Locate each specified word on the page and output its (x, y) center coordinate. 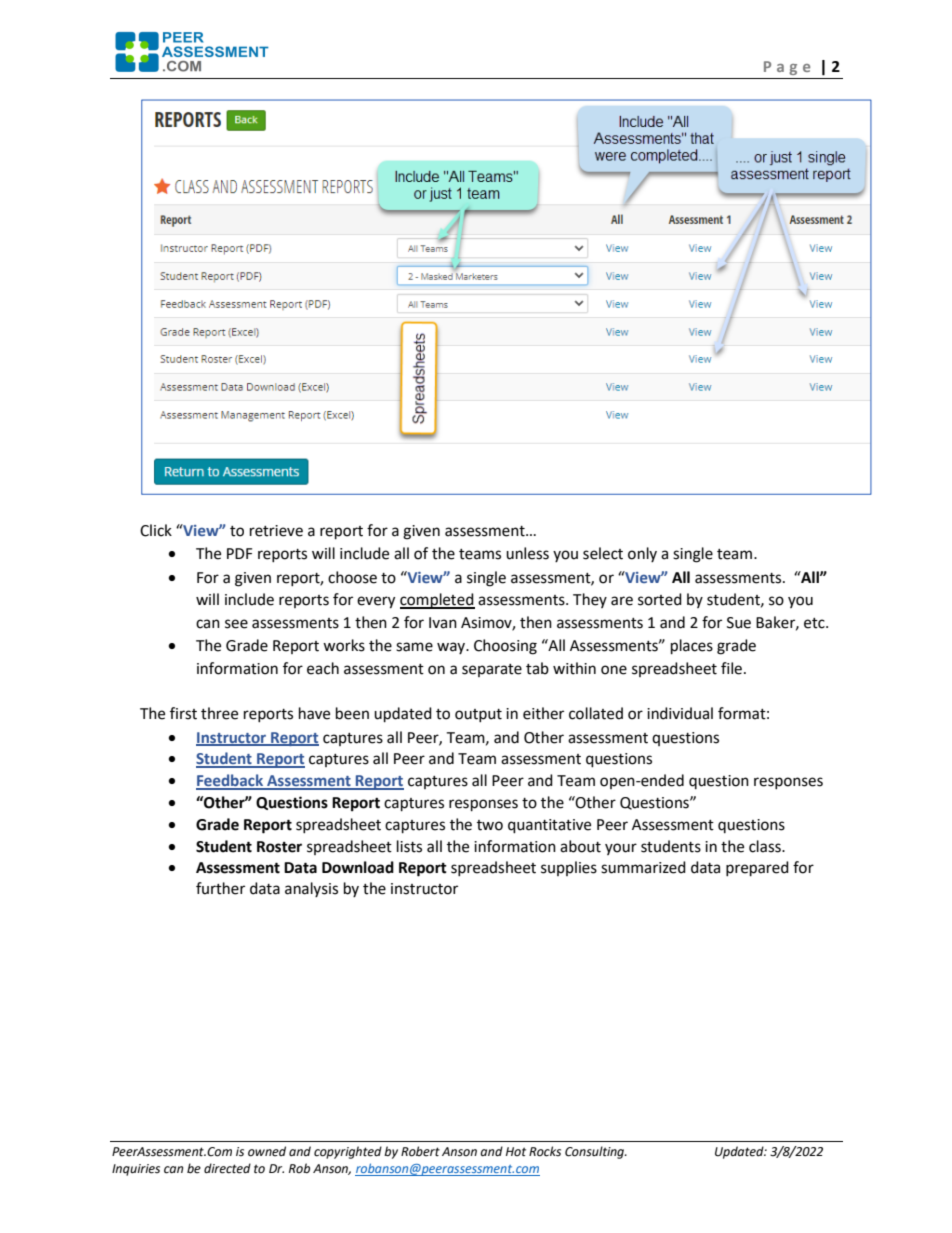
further (220, 888)
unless (527, 553)
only (642, 554)
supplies (569, 868)
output (478, 715)
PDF (239, 553)
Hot (516, 1151)
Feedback (230, 781)
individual (680, 713)
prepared (757, 869)
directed (227, 1168)
